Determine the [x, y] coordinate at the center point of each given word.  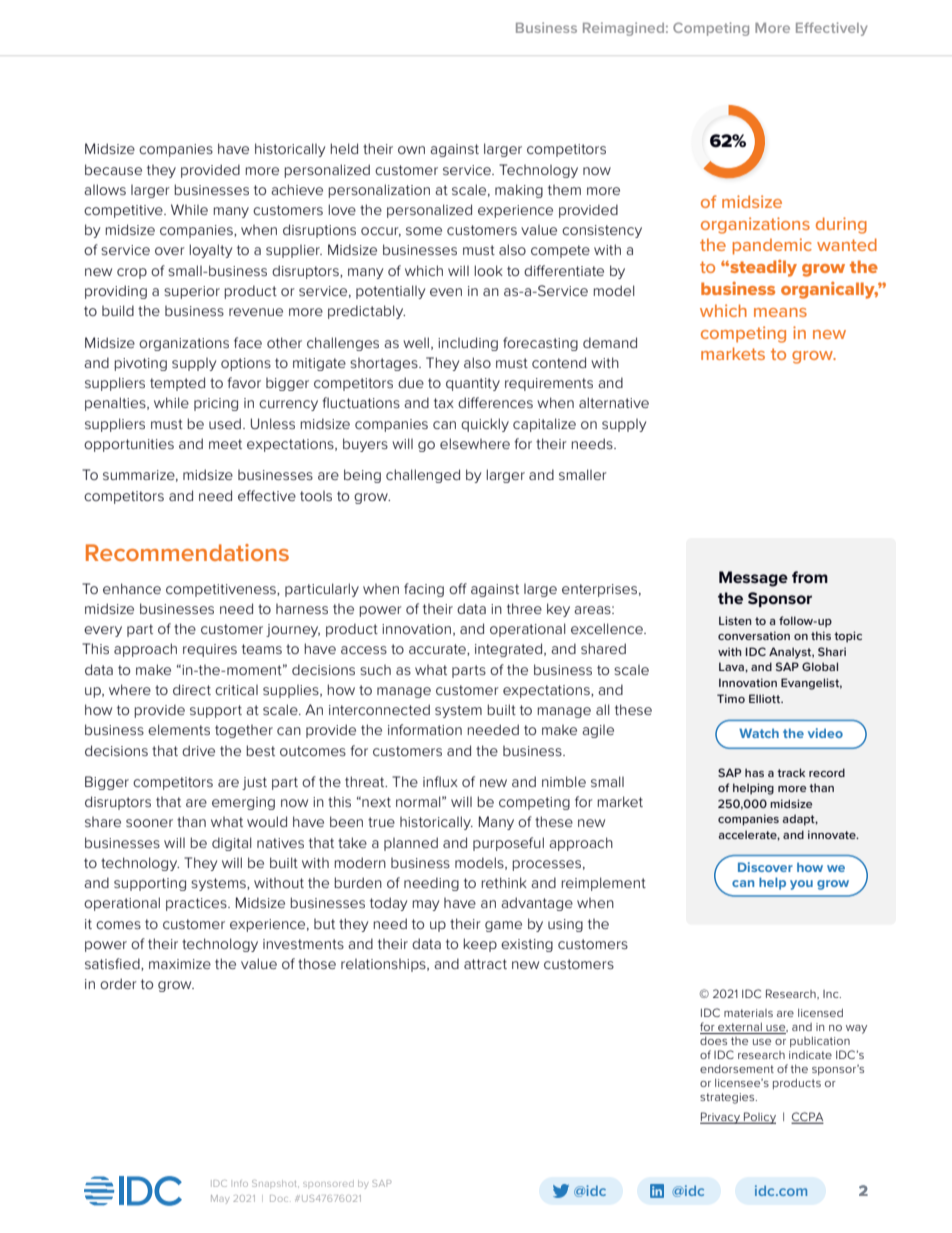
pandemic [772, 246]
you [801, 885]
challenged [423, 476]
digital [231, 844]
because [113, 169]
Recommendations [187, 552]
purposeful [508, 844]
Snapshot [275, 1183]
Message [753, 579]
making [519, 191]
